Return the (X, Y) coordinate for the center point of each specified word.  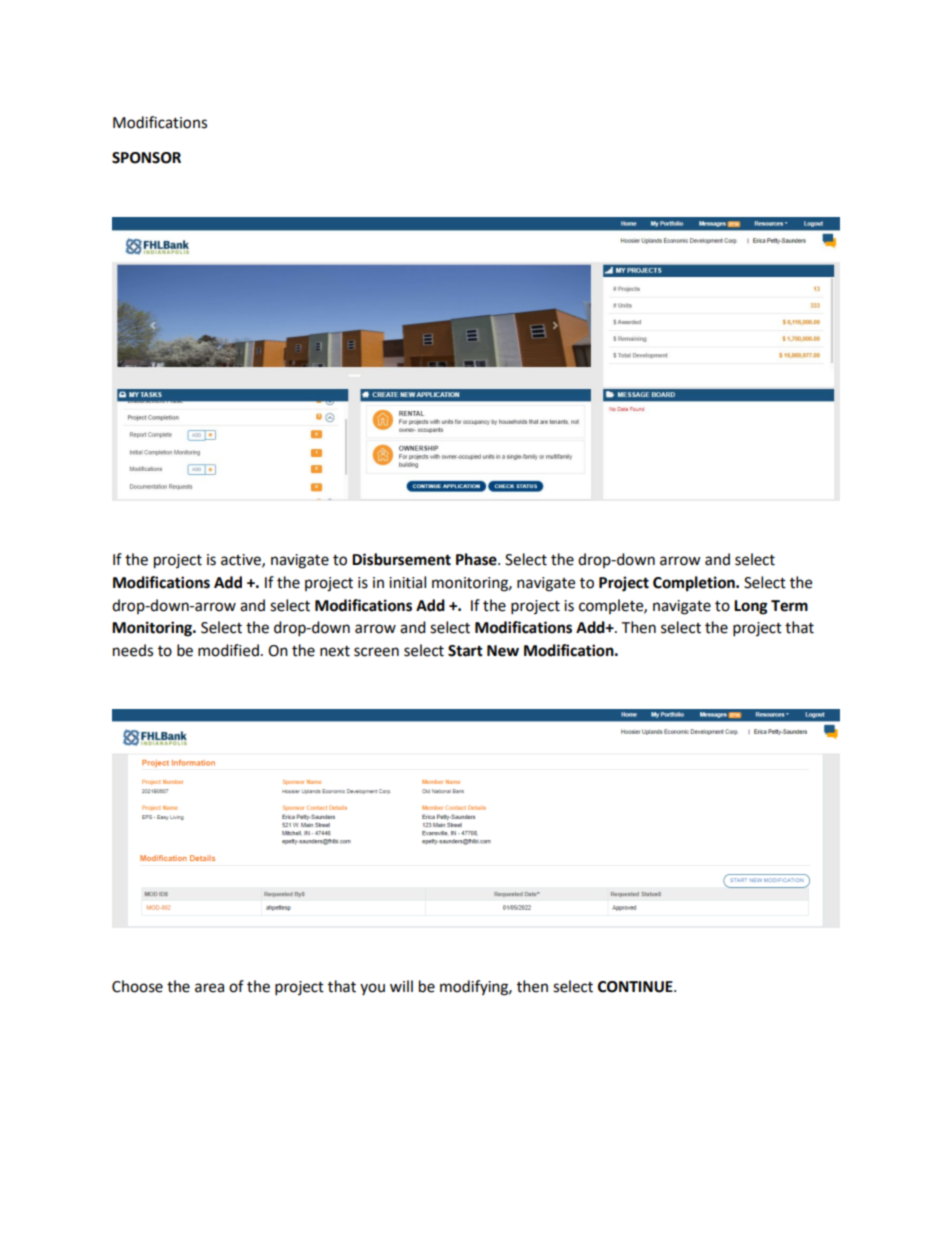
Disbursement (401, 559)
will (401, 986)
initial (407, 582)
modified (228, 650)
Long (751, 607)
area (209, 988)
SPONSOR (146, 158)
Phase (477, 559)
